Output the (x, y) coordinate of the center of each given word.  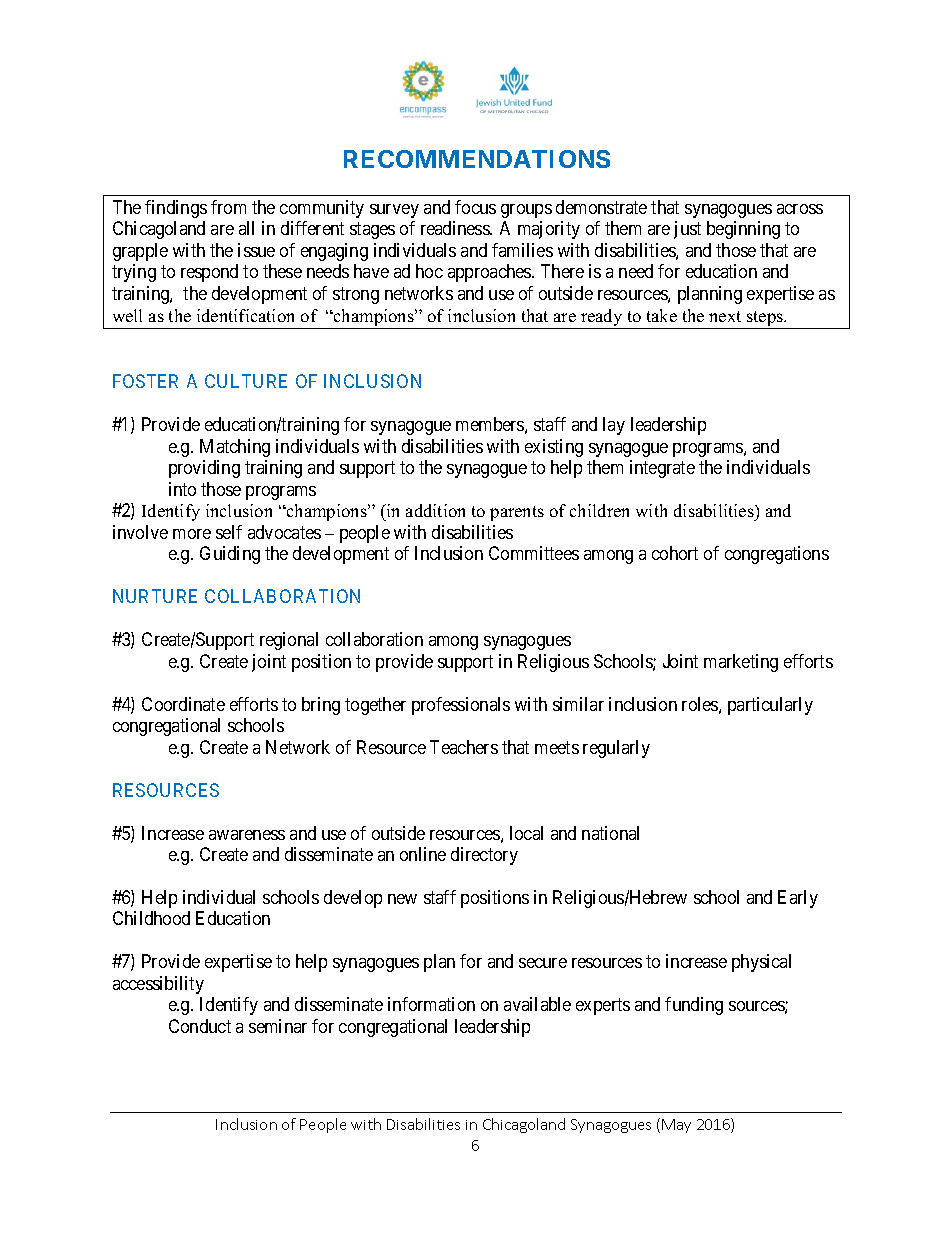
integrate (662, 469)
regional (289, 641)
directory (484, 856)
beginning (743, 230)
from (228, 207)
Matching (235, 448)
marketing (741, 663)
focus (475, 207)
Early (798, 899)
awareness (247, 835)
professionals (461, 706)
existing (554, 448)
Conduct (200, 1026)
